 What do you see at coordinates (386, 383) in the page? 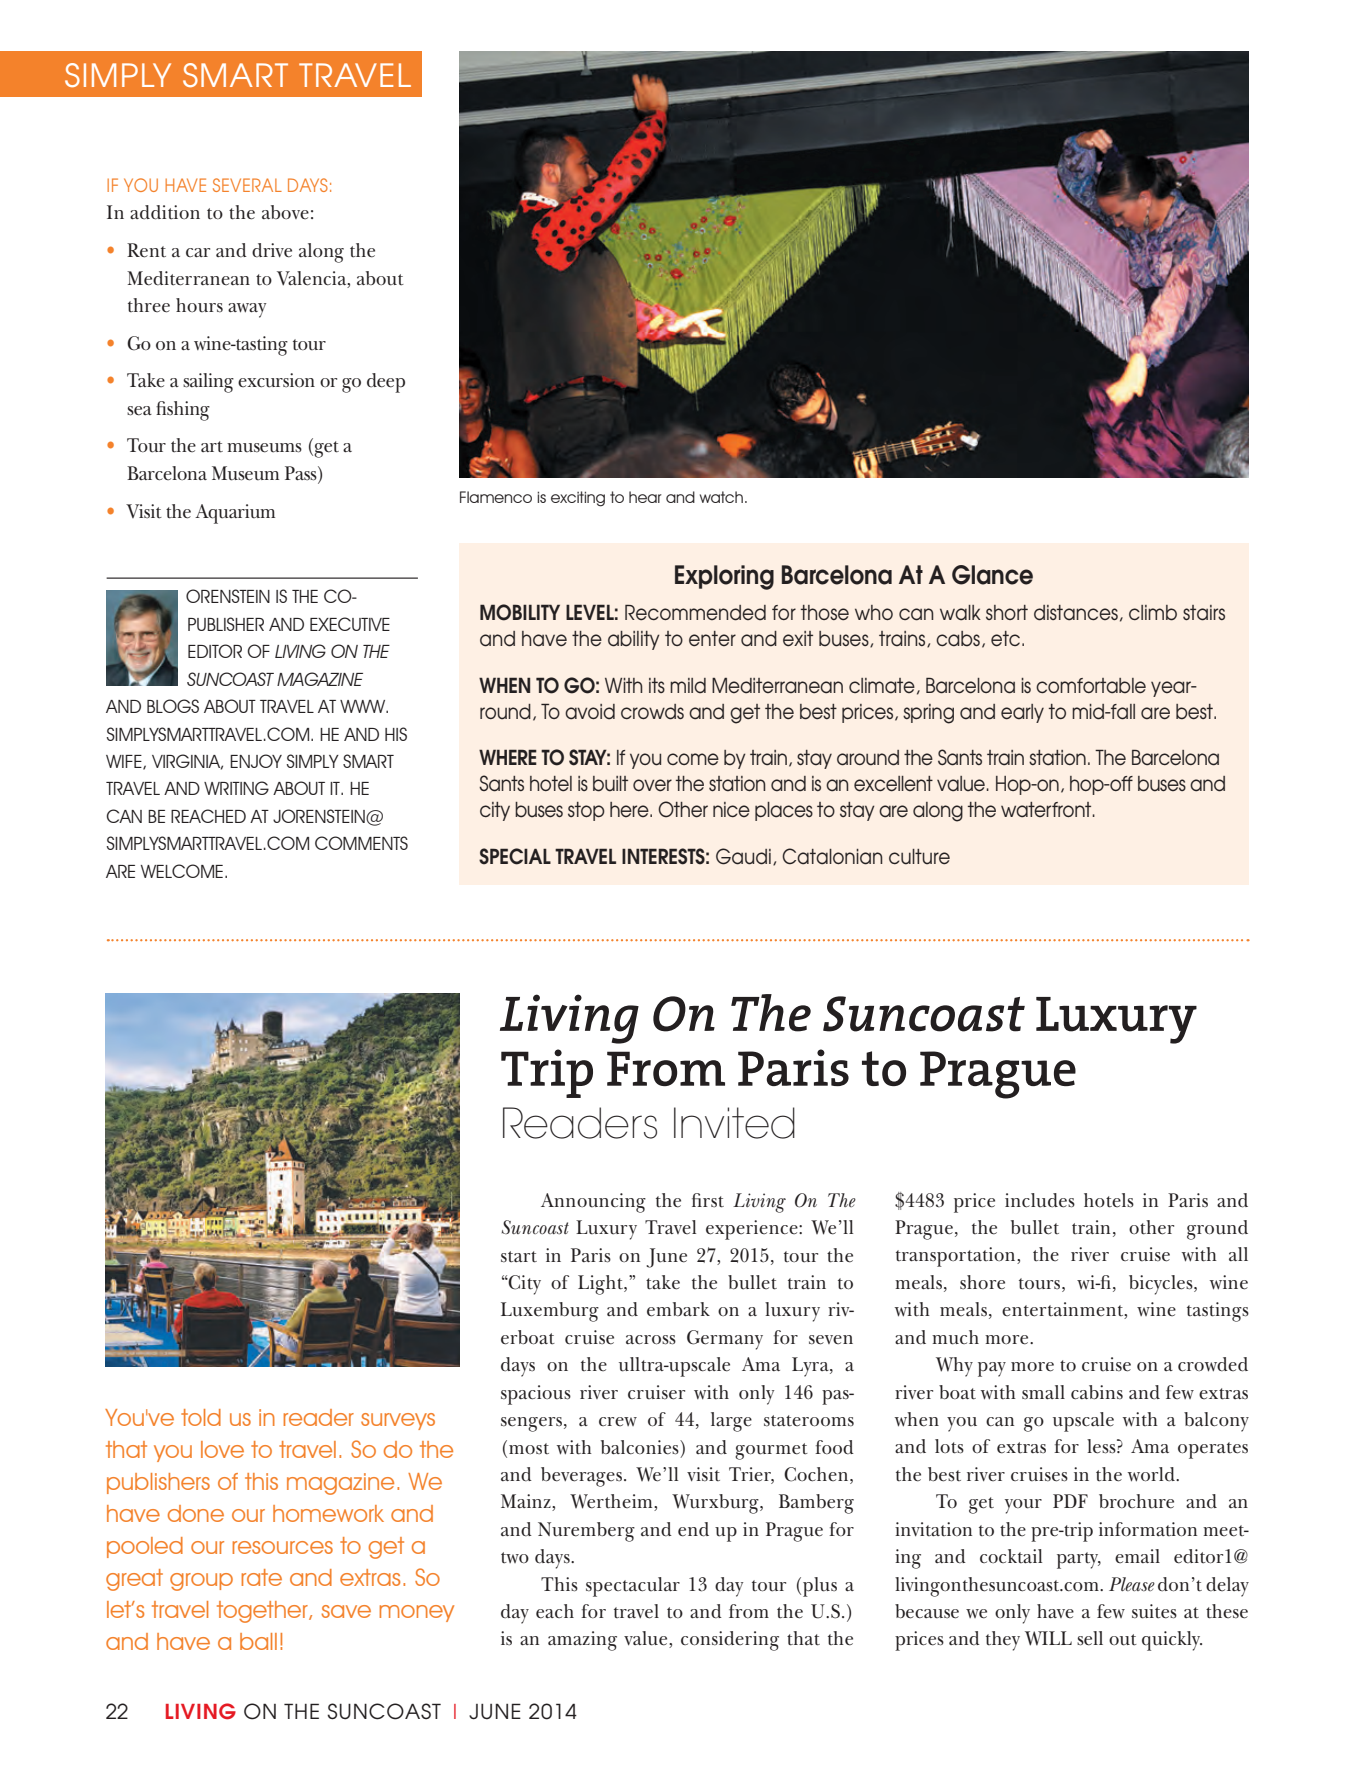
I see `deep` at bounding box center [386, 383].
